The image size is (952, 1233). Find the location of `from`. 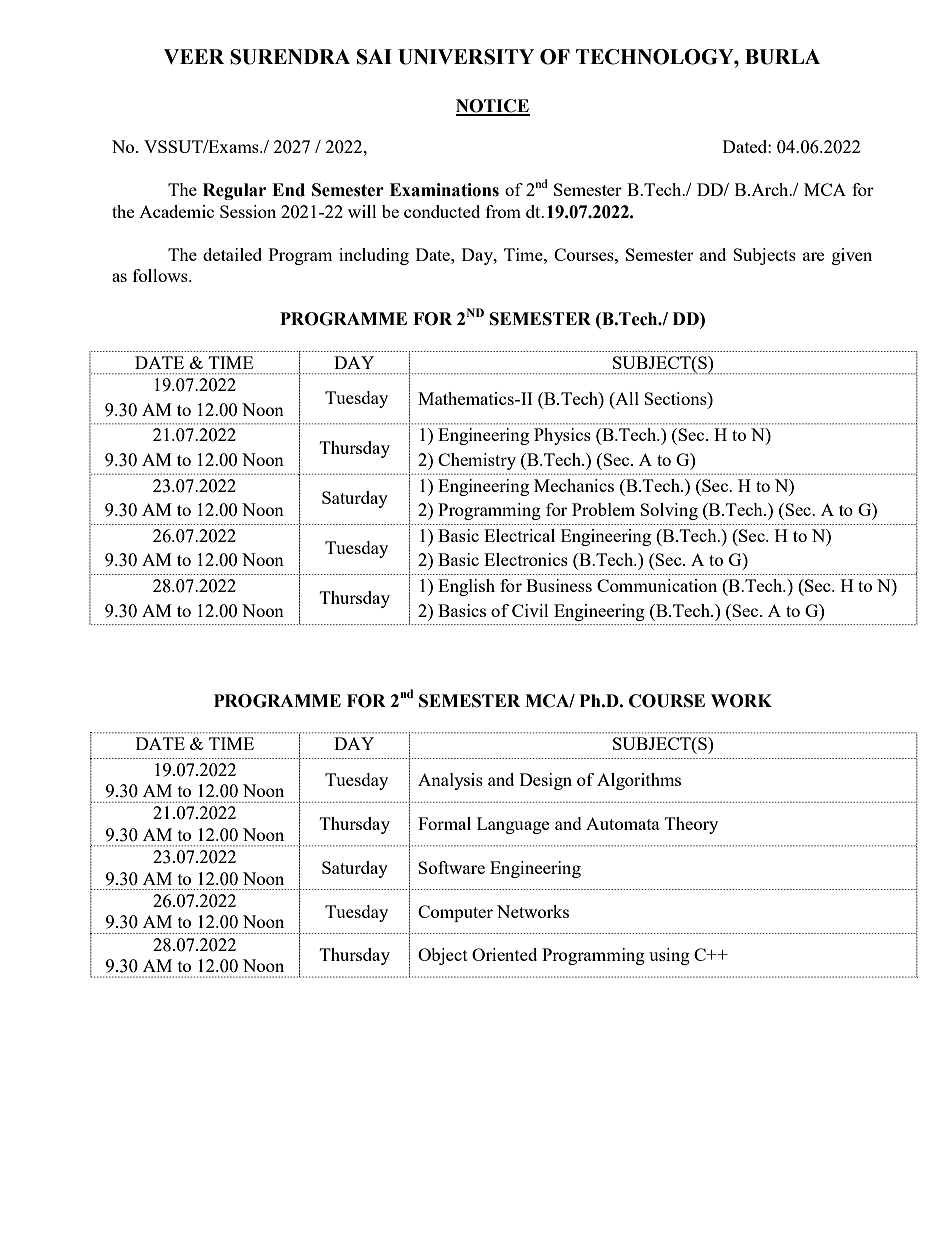

from is located at coordinates (503, 211).
